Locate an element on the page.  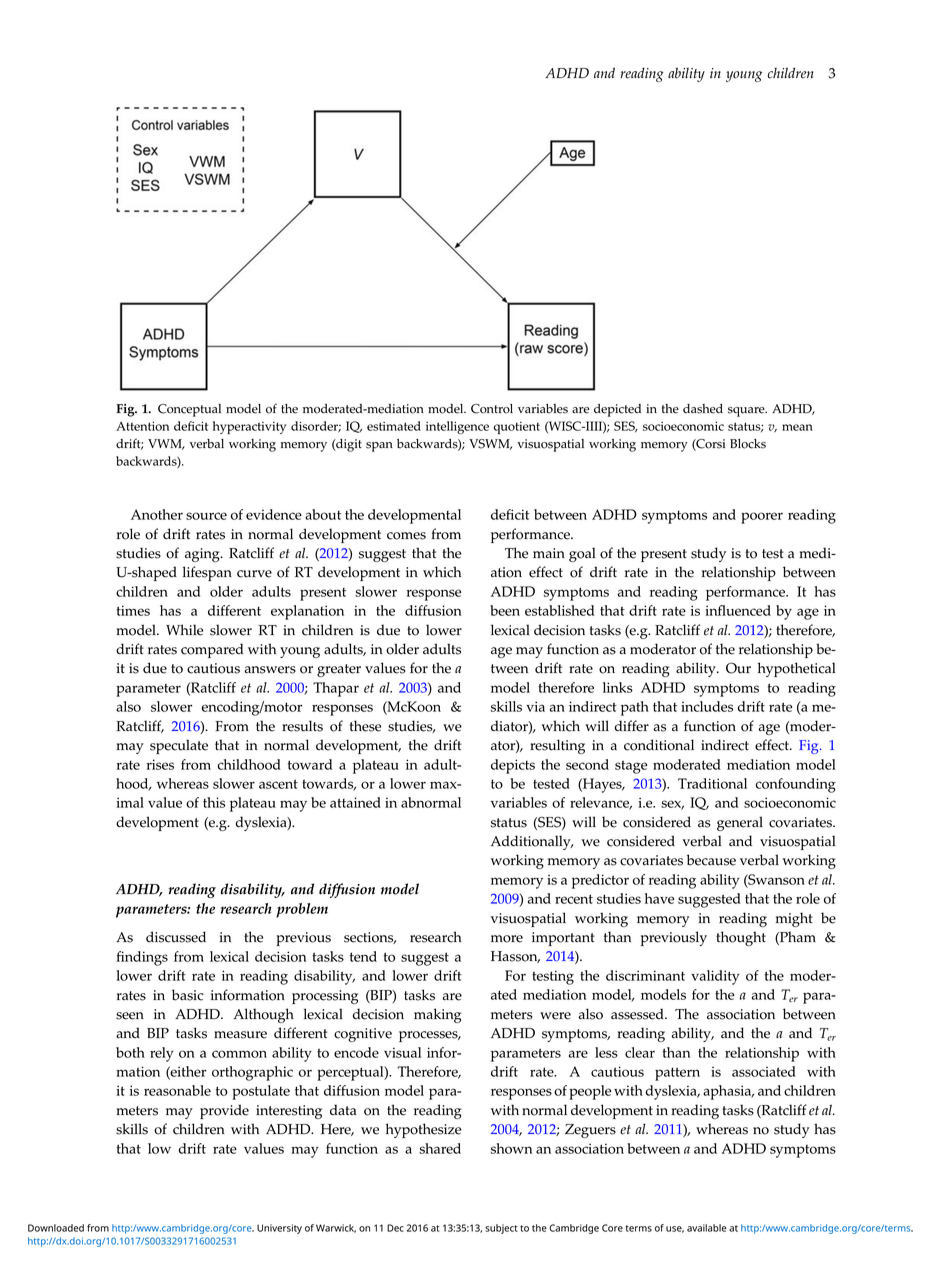
compared is located at coordinates (212, 650).
